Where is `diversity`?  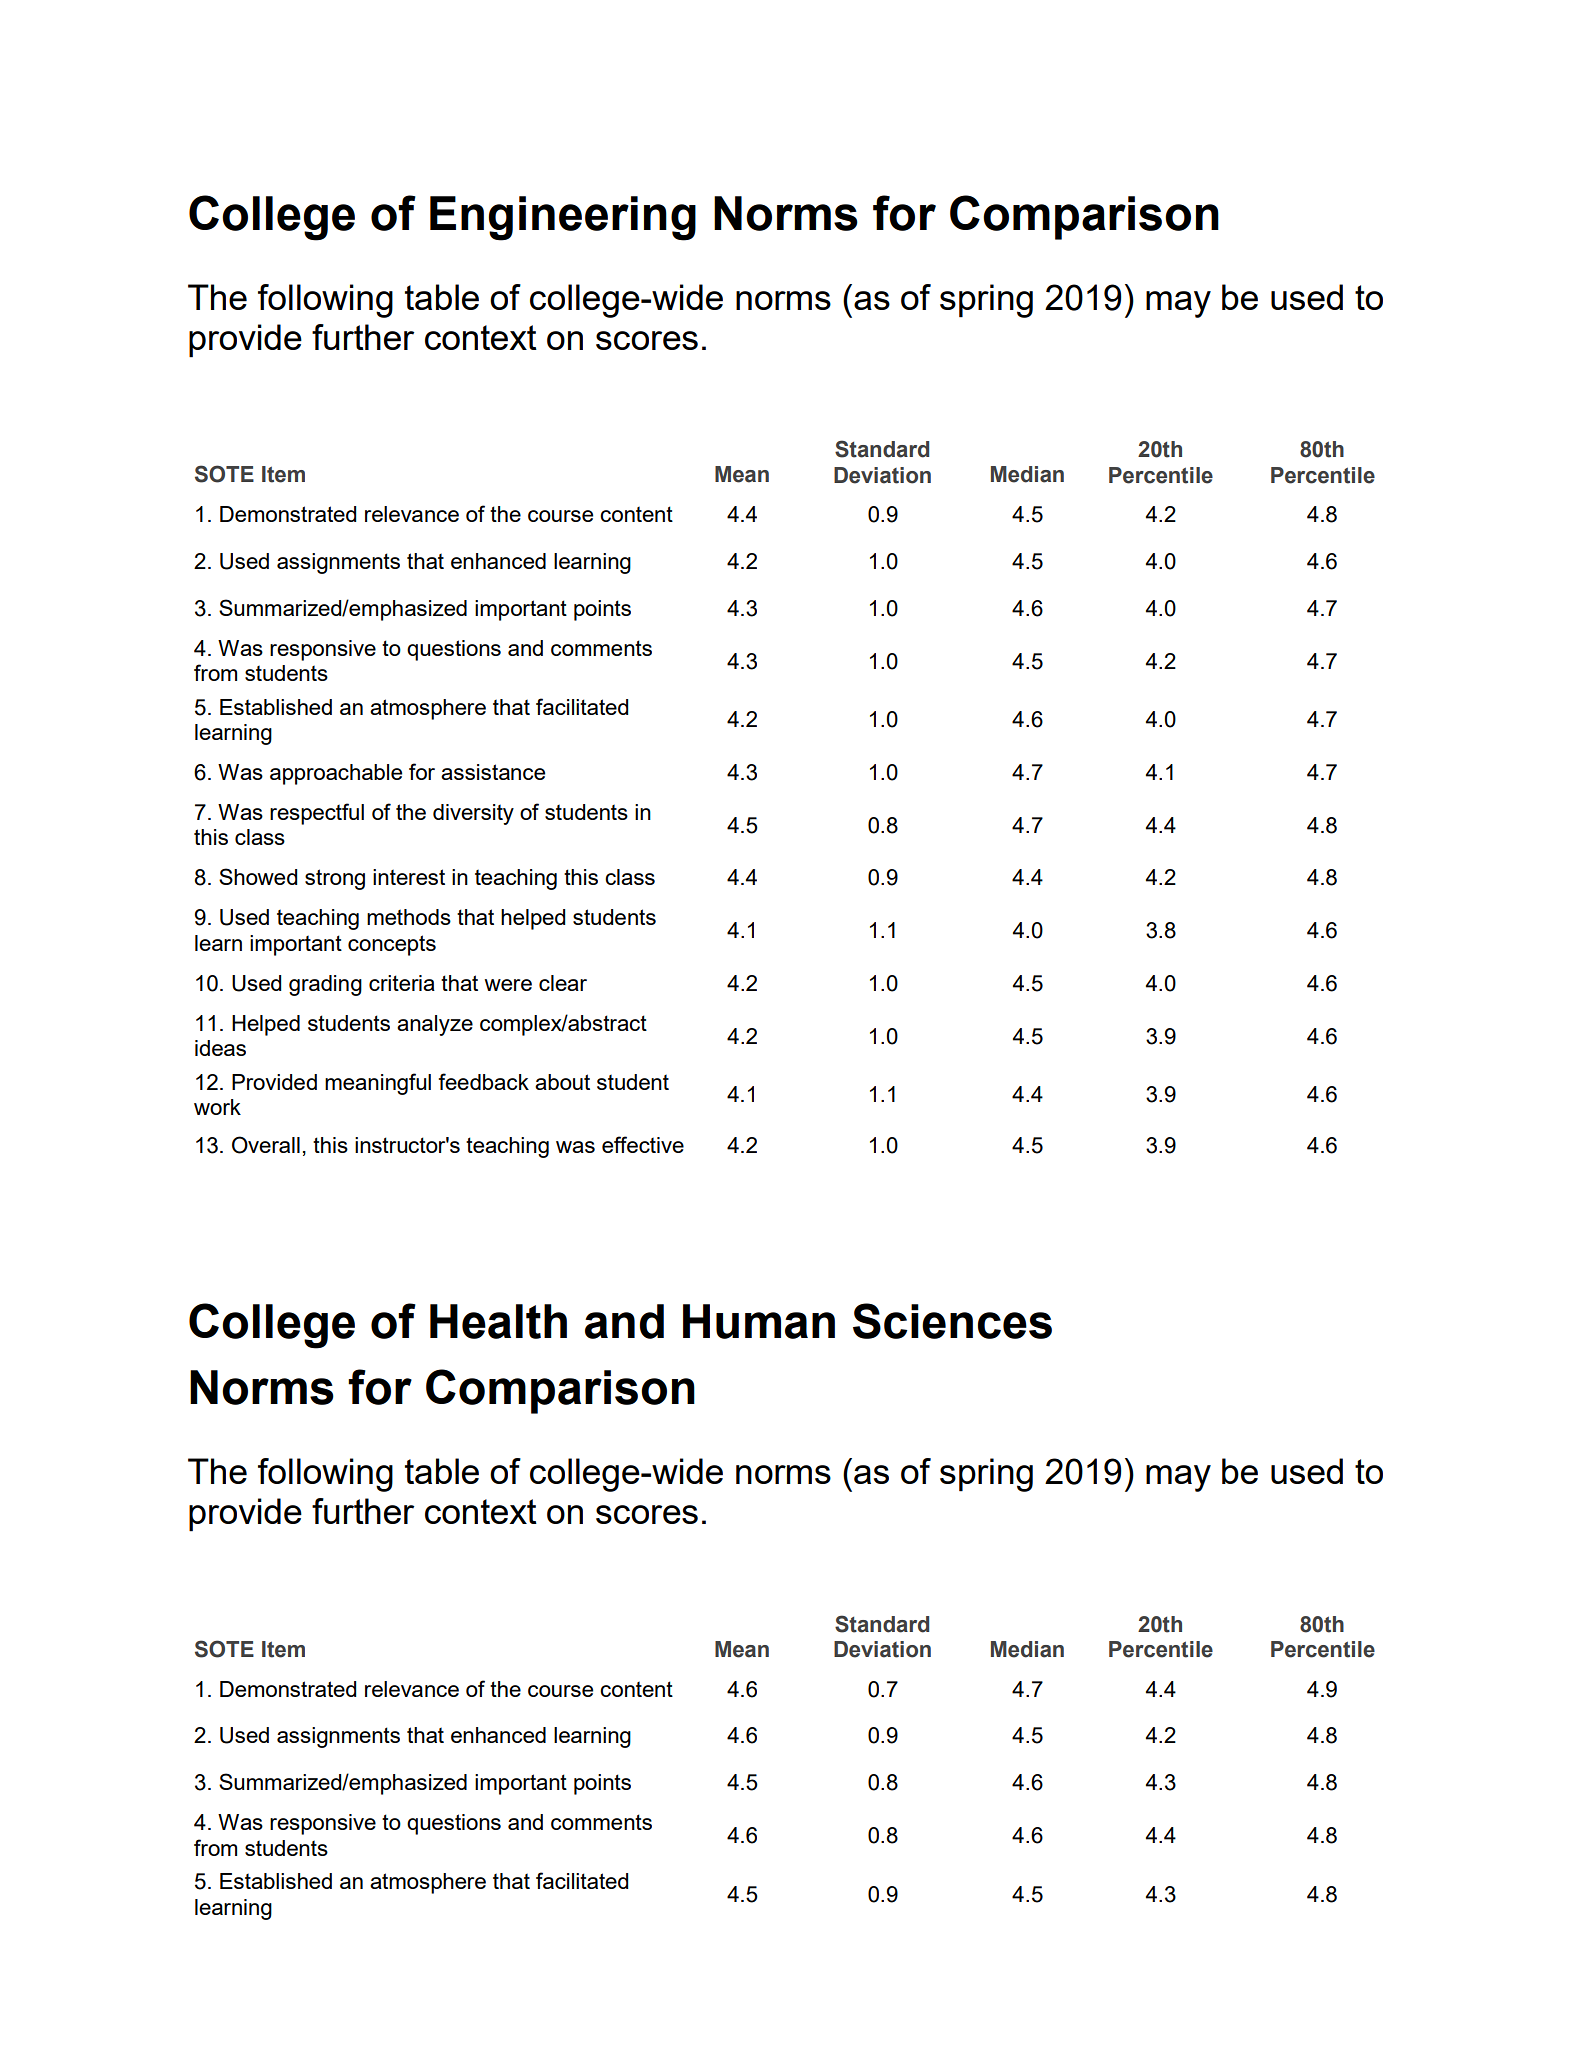
diversity is located at coordinates (473, 814).
